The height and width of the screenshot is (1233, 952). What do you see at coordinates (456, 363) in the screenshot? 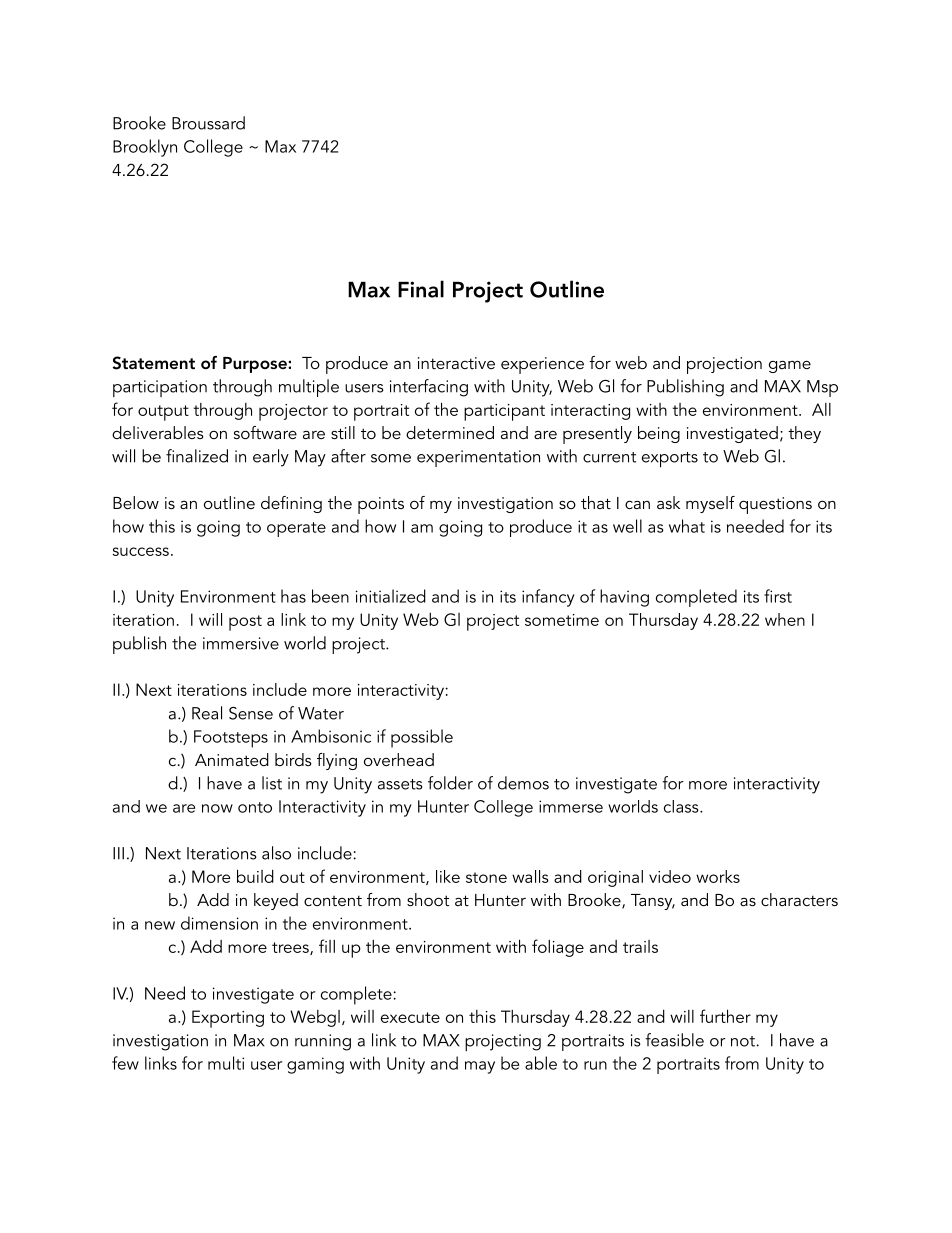
I see `interactive` at bounding box center [456, 363].
